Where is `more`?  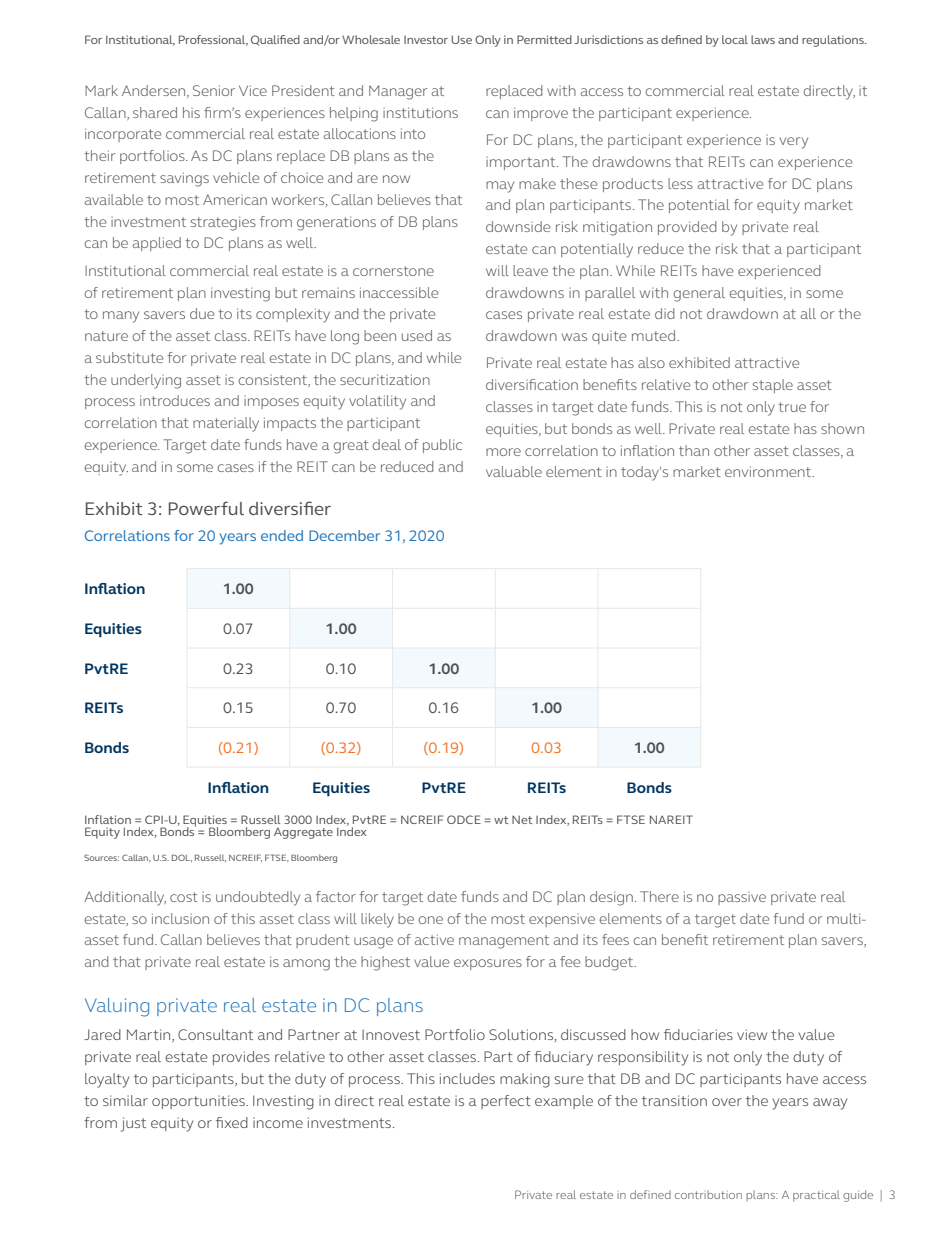
more is located at coordinates (503, 452).
